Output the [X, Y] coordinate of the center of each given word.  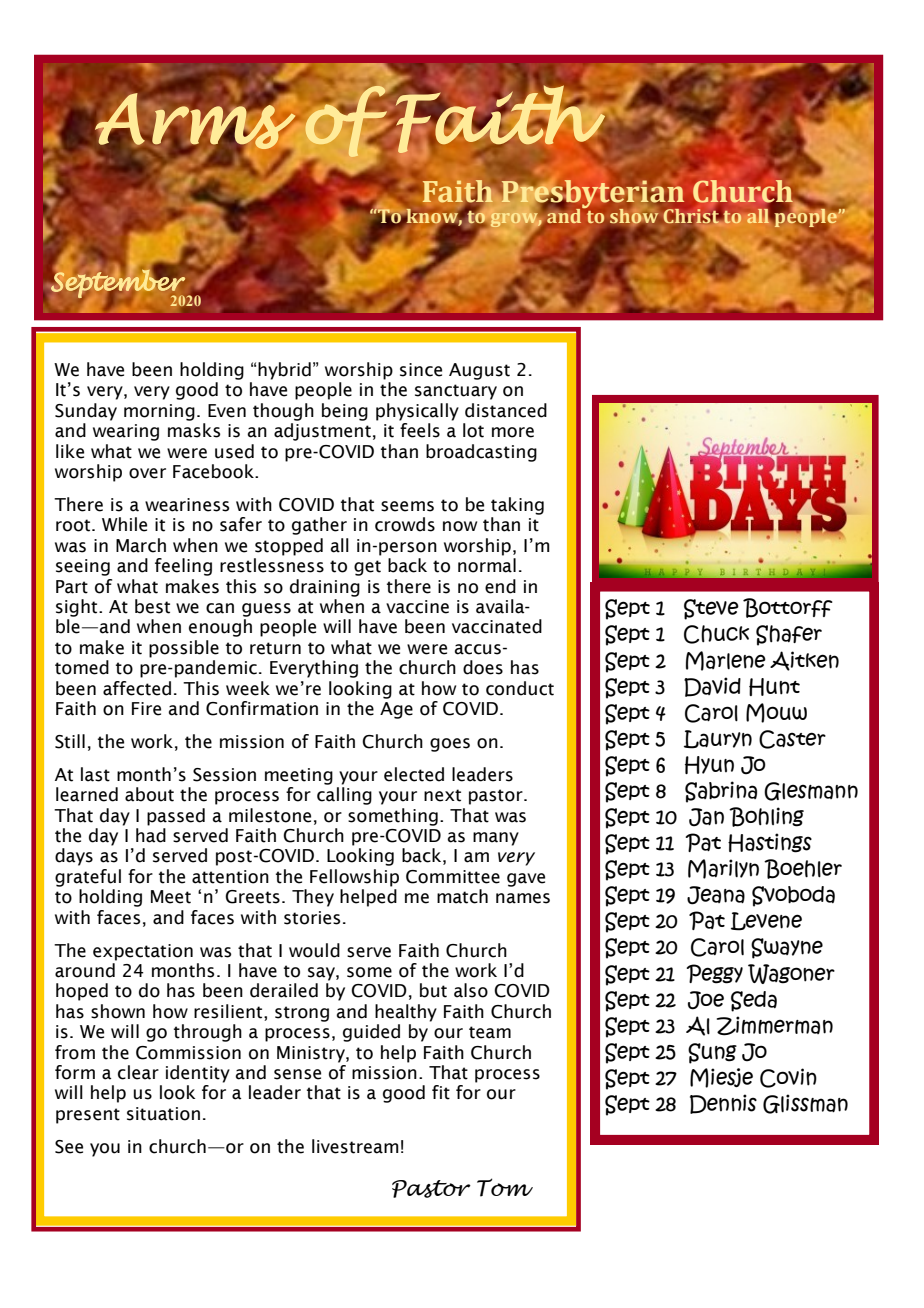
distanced [506, 410]
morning [159, 412]
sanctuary [456, 392]
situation [163, 1114]
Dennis [723, 1104]
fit [441, 1092]
